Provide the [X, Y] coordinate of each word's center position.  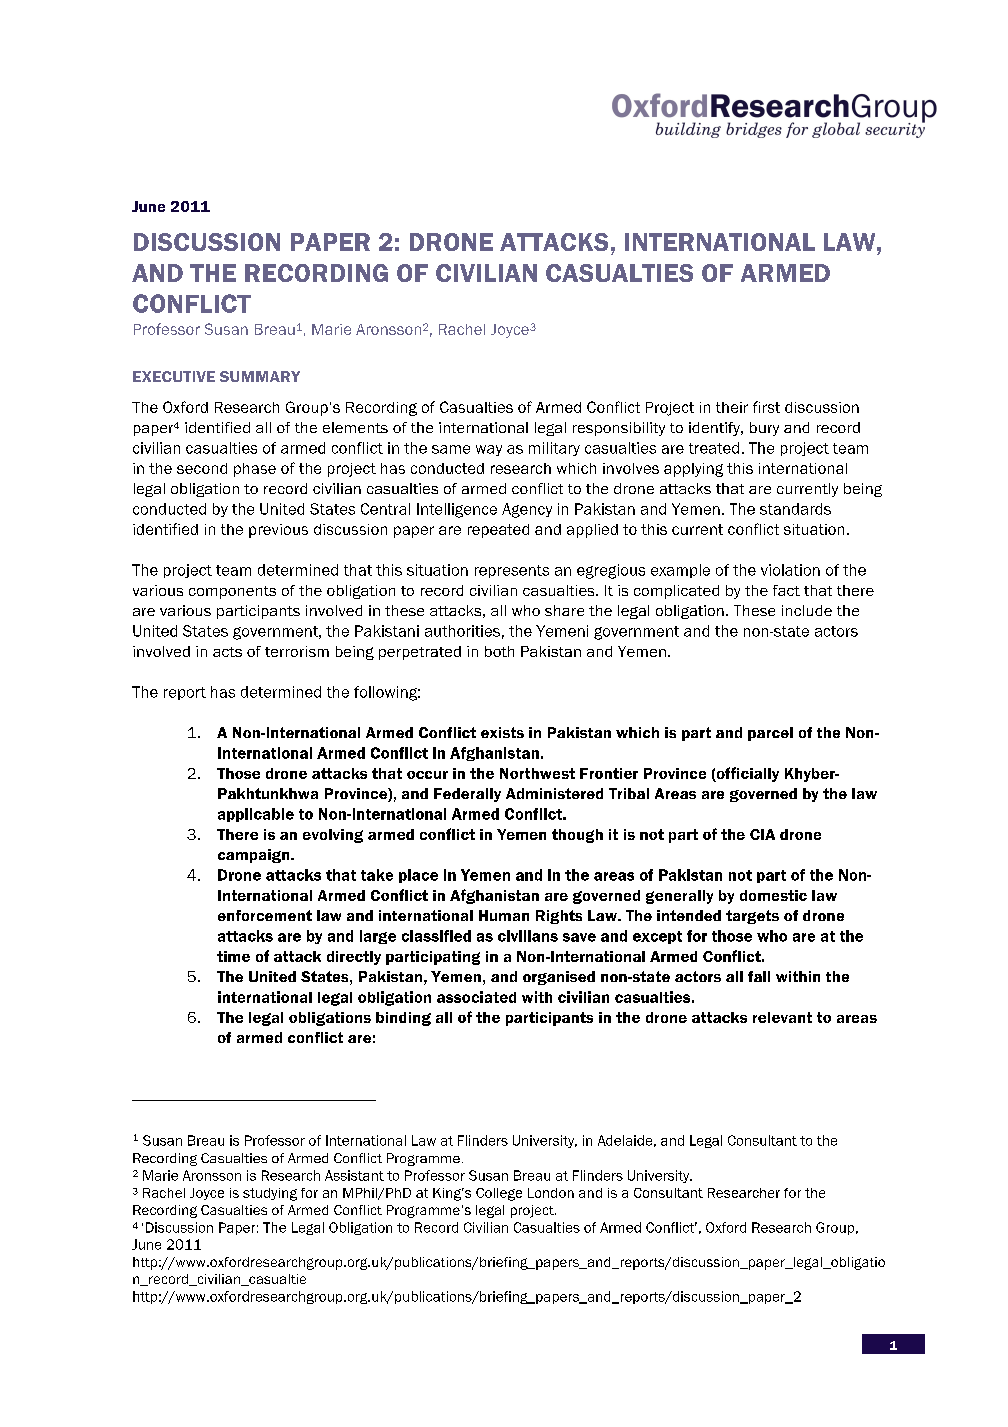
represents [512, 571]
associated [476, 997]
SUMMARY [260, 376]
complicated [676, 592]
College [499, 1194]
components [232, 592]
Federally [467, 795]
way [489, 450]
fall [759, 976]
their [732, 407]
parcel [770, 734]
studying [270, 1194]
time [233, 956]
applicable [256, 815]
